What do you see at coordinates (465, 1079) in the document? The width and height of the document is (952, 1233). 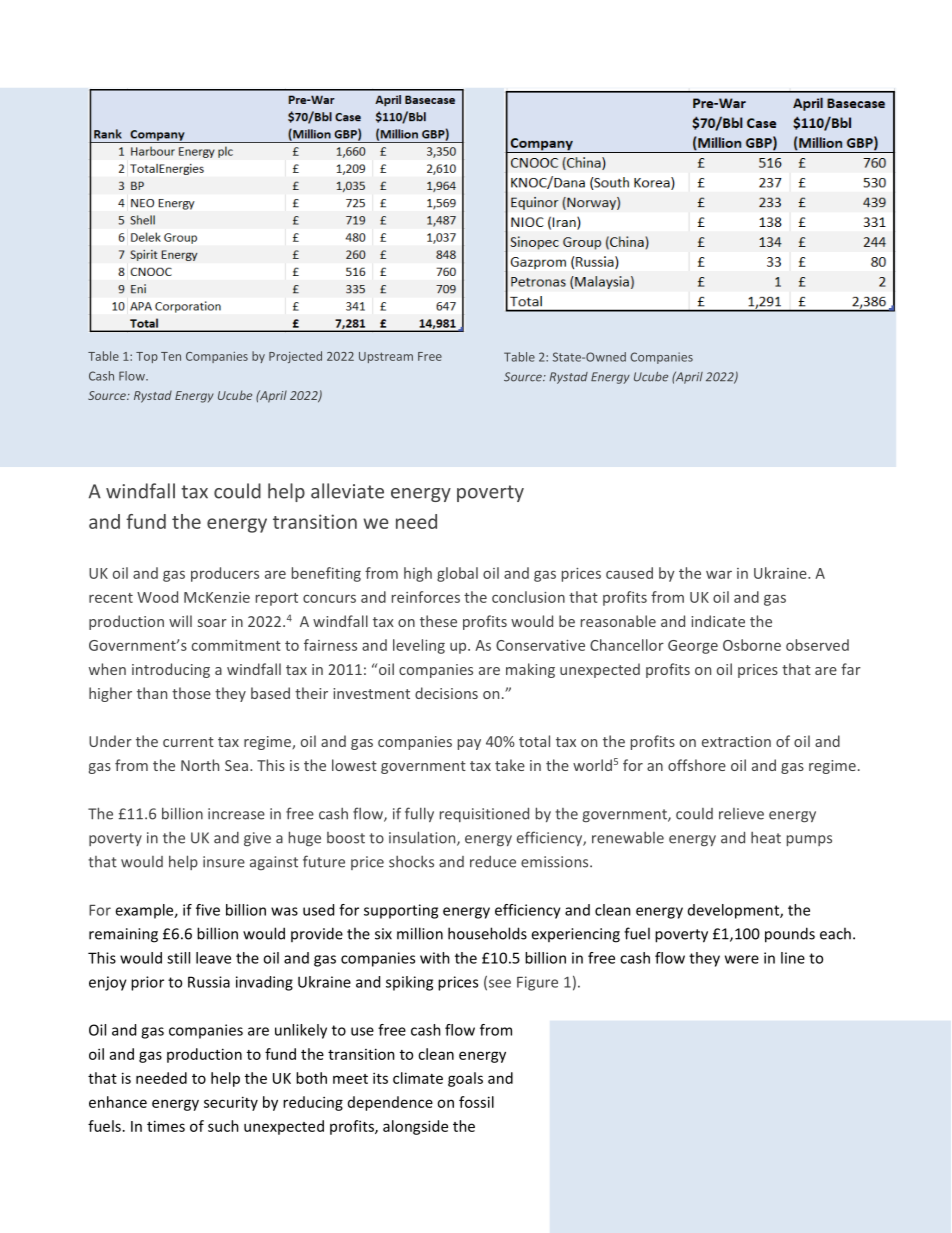 I see `goals` at bounding box center [465, 1079].
